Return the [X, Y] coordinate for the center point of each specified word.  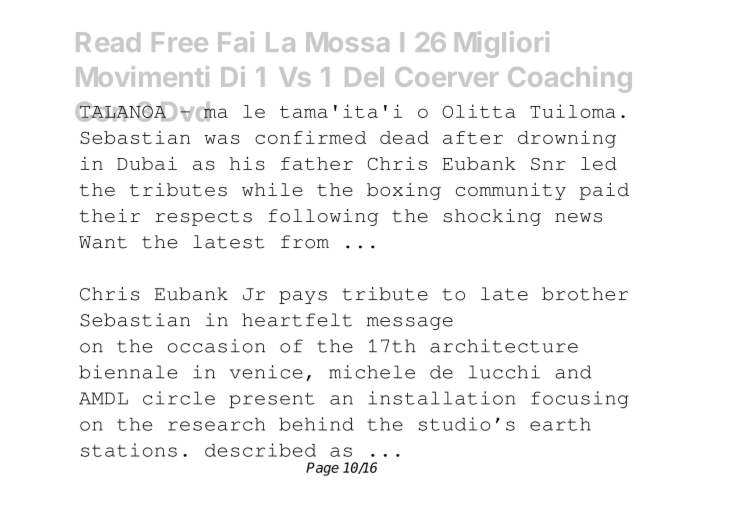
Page [322, 469]
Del [364, 77]
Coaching [570, 79]
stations [129, 450]
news [578, 218]
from [305, 242]
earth [560, 424]
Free [180, 42]
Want [103, 242]
